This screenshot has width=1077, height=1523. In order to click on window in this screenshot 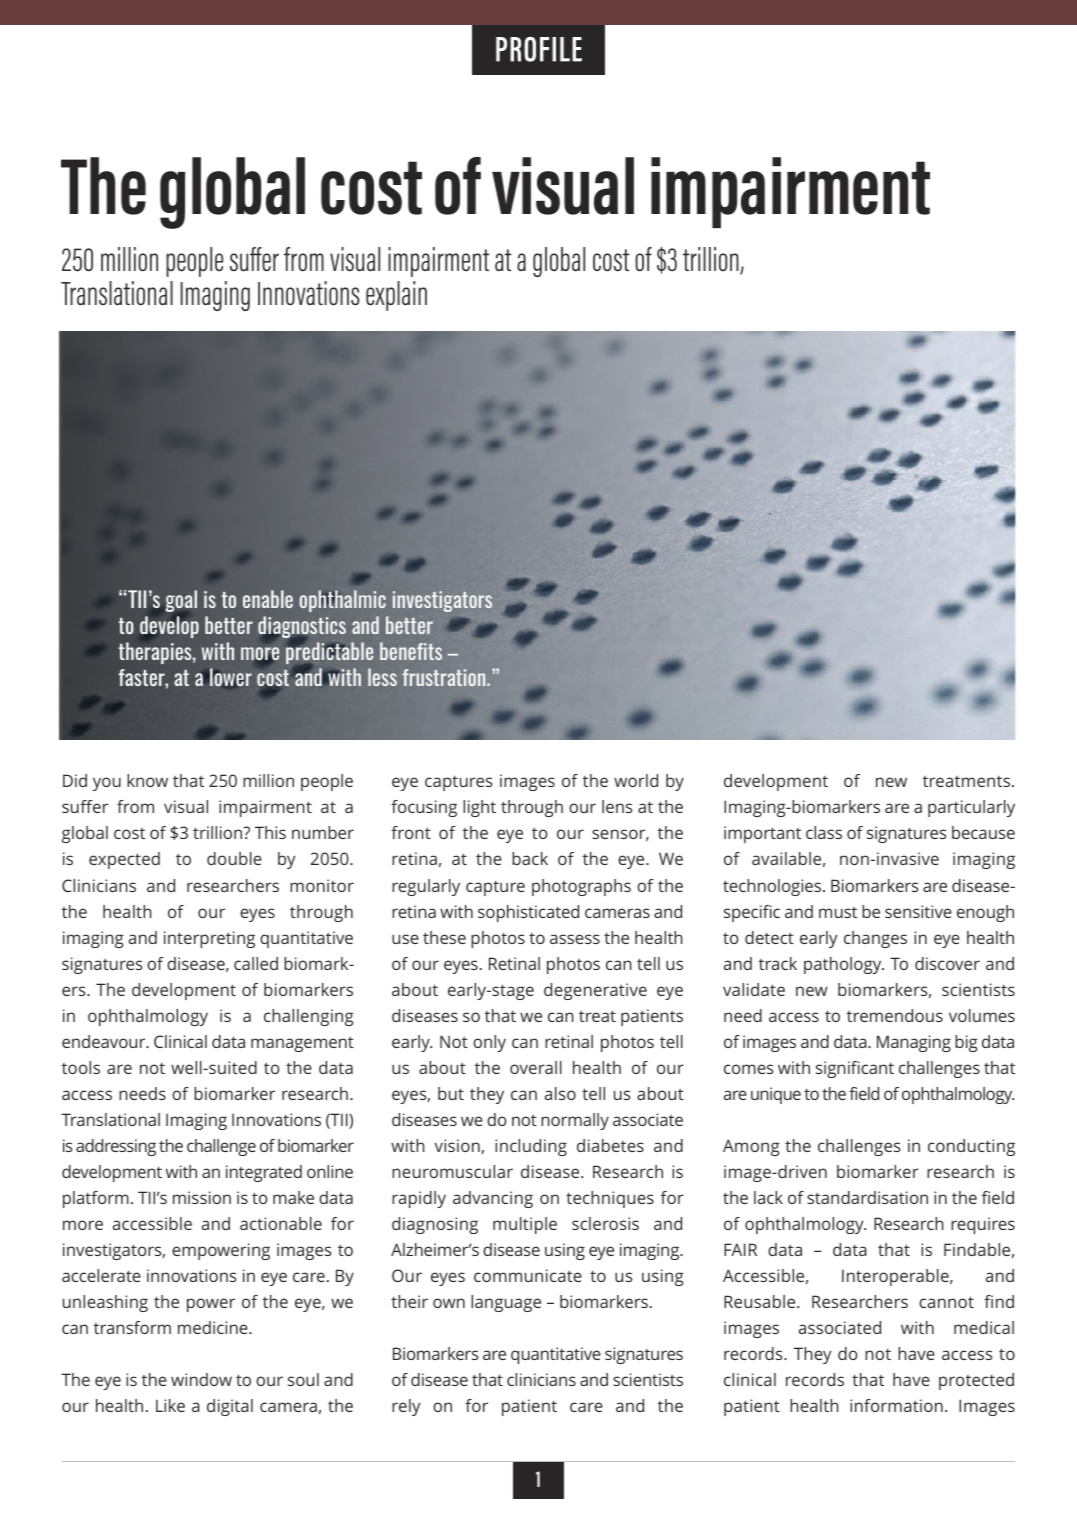, I will do `click(201, 1379)`.
